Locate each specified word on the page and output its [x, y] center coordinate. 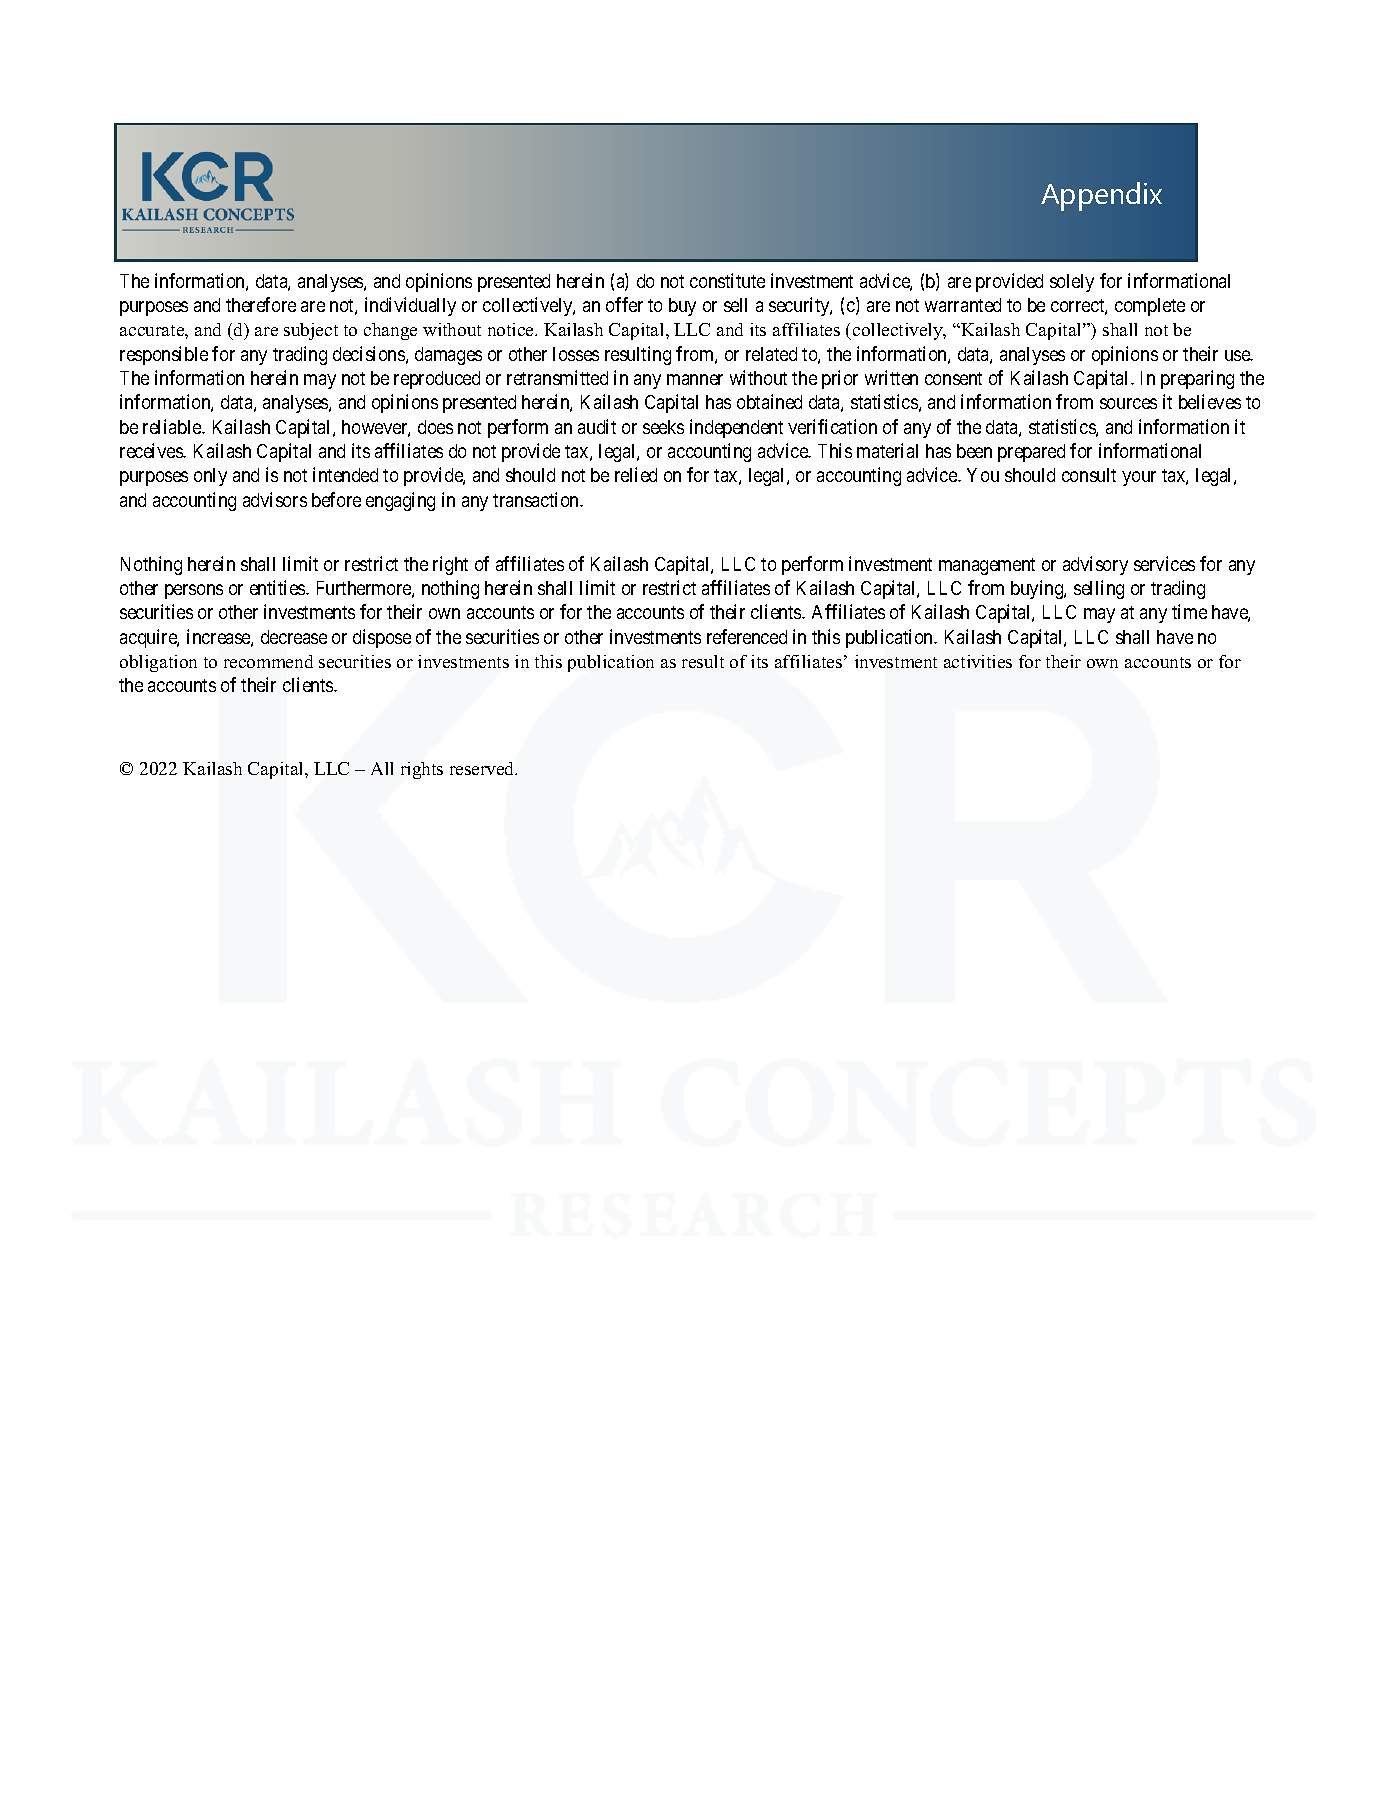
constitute [727, 280]
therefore [261, 304]
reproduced [437, 380]
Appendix [1101, 196]
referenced [747, 636]
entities [278, 587]
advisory [1095, 565]
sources [1128, 403]
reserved [483, 768]
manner [695, 379]
